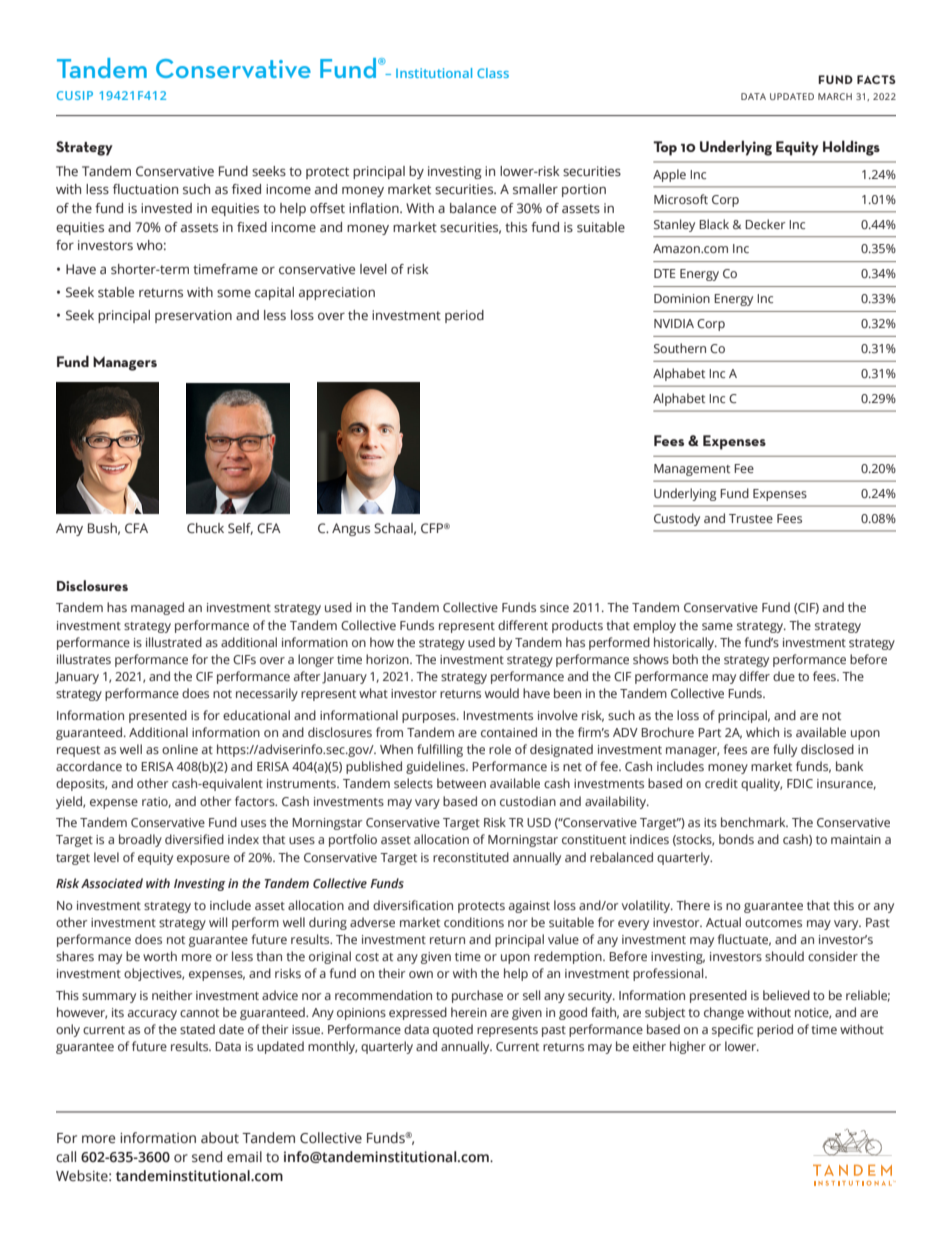 This screenshot has width=952, height=1233. Describe the element at coordinates (145, 189) in the screenshot. I see `fluctuation` at that location.
